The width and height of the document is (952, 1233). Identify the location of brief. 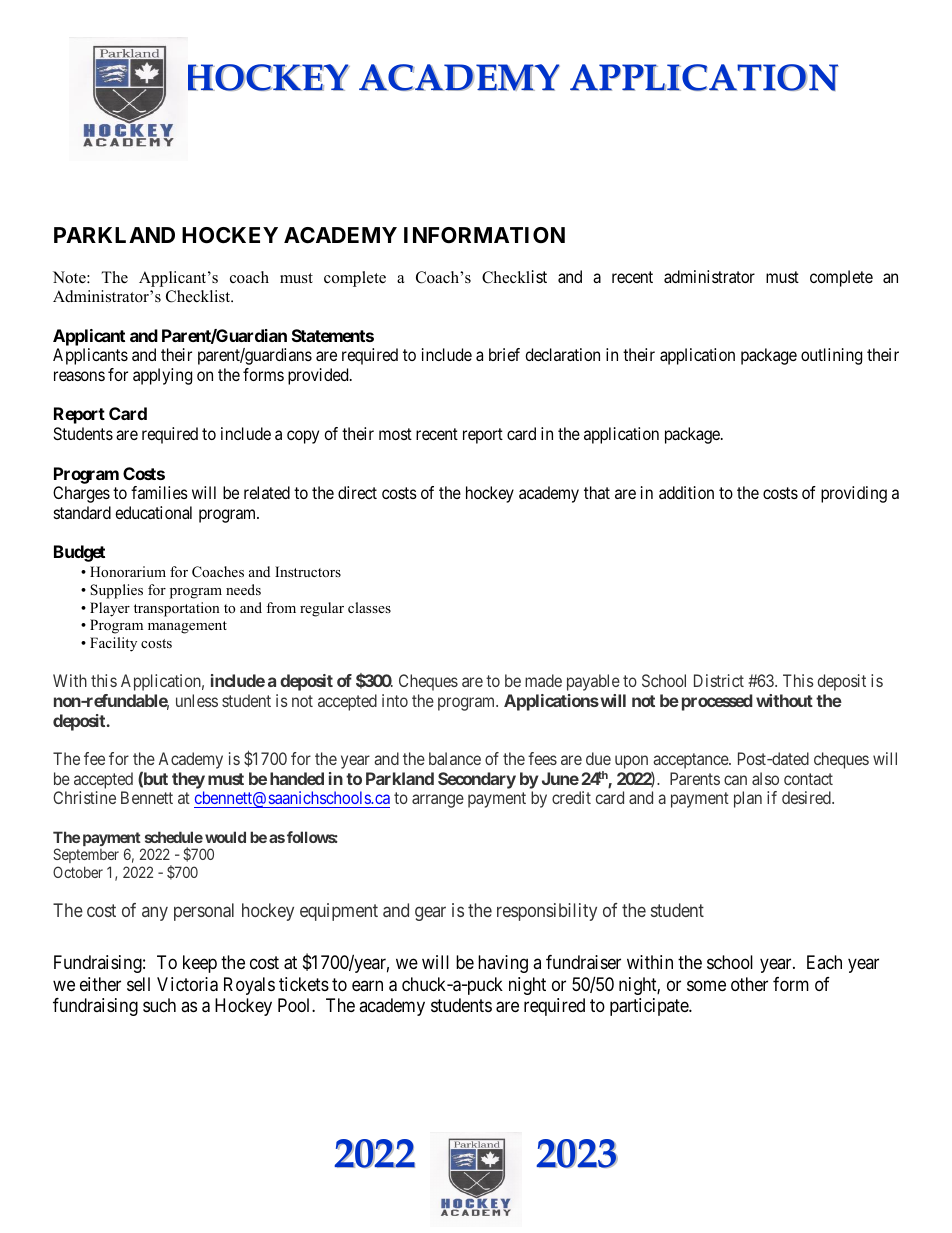
(504, 354).
